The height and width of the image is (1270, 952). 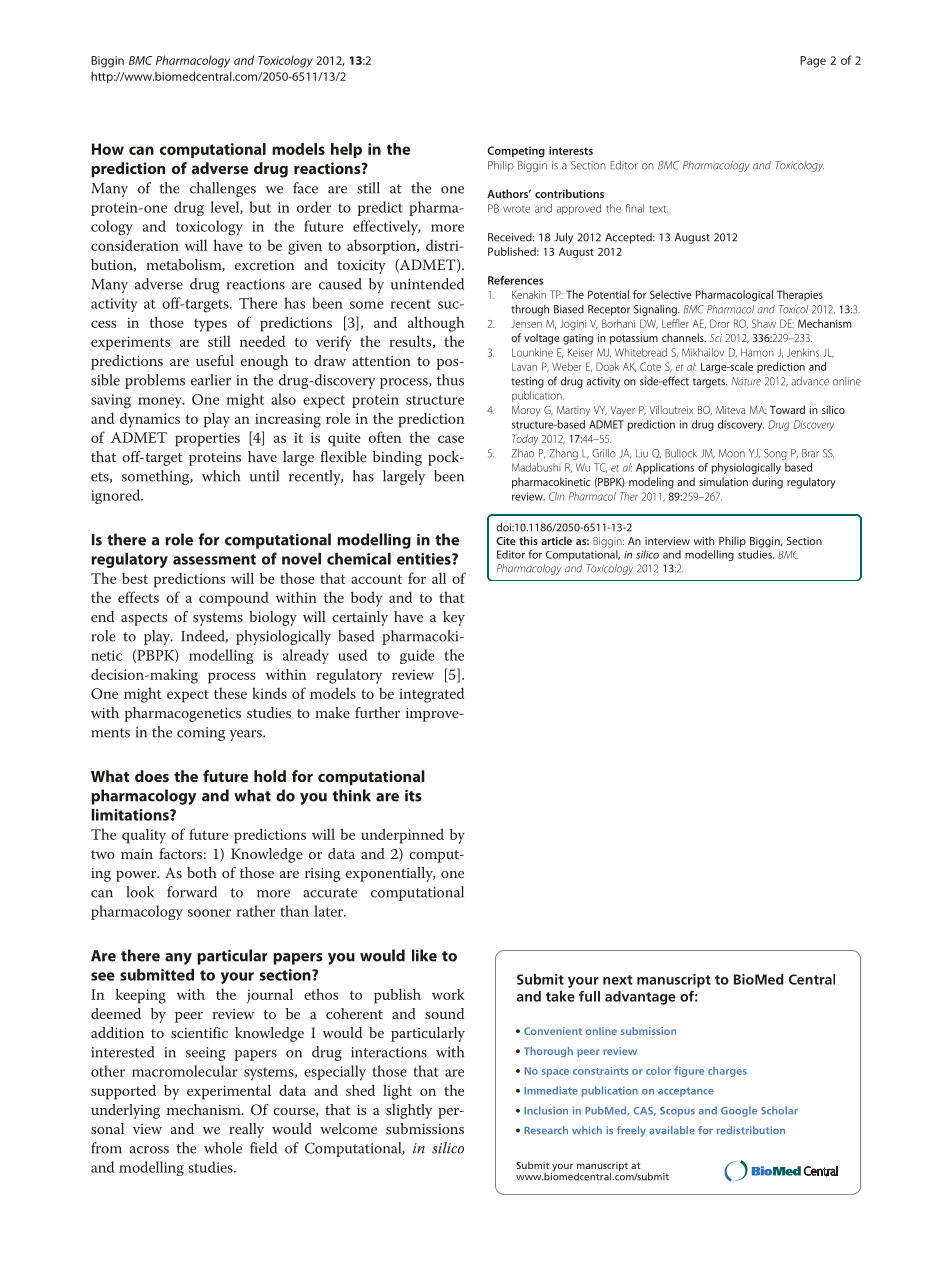 What do you see at coordinates (229, 1092) in the image?
I see `experimental` at bounding box center [229, 1092].
